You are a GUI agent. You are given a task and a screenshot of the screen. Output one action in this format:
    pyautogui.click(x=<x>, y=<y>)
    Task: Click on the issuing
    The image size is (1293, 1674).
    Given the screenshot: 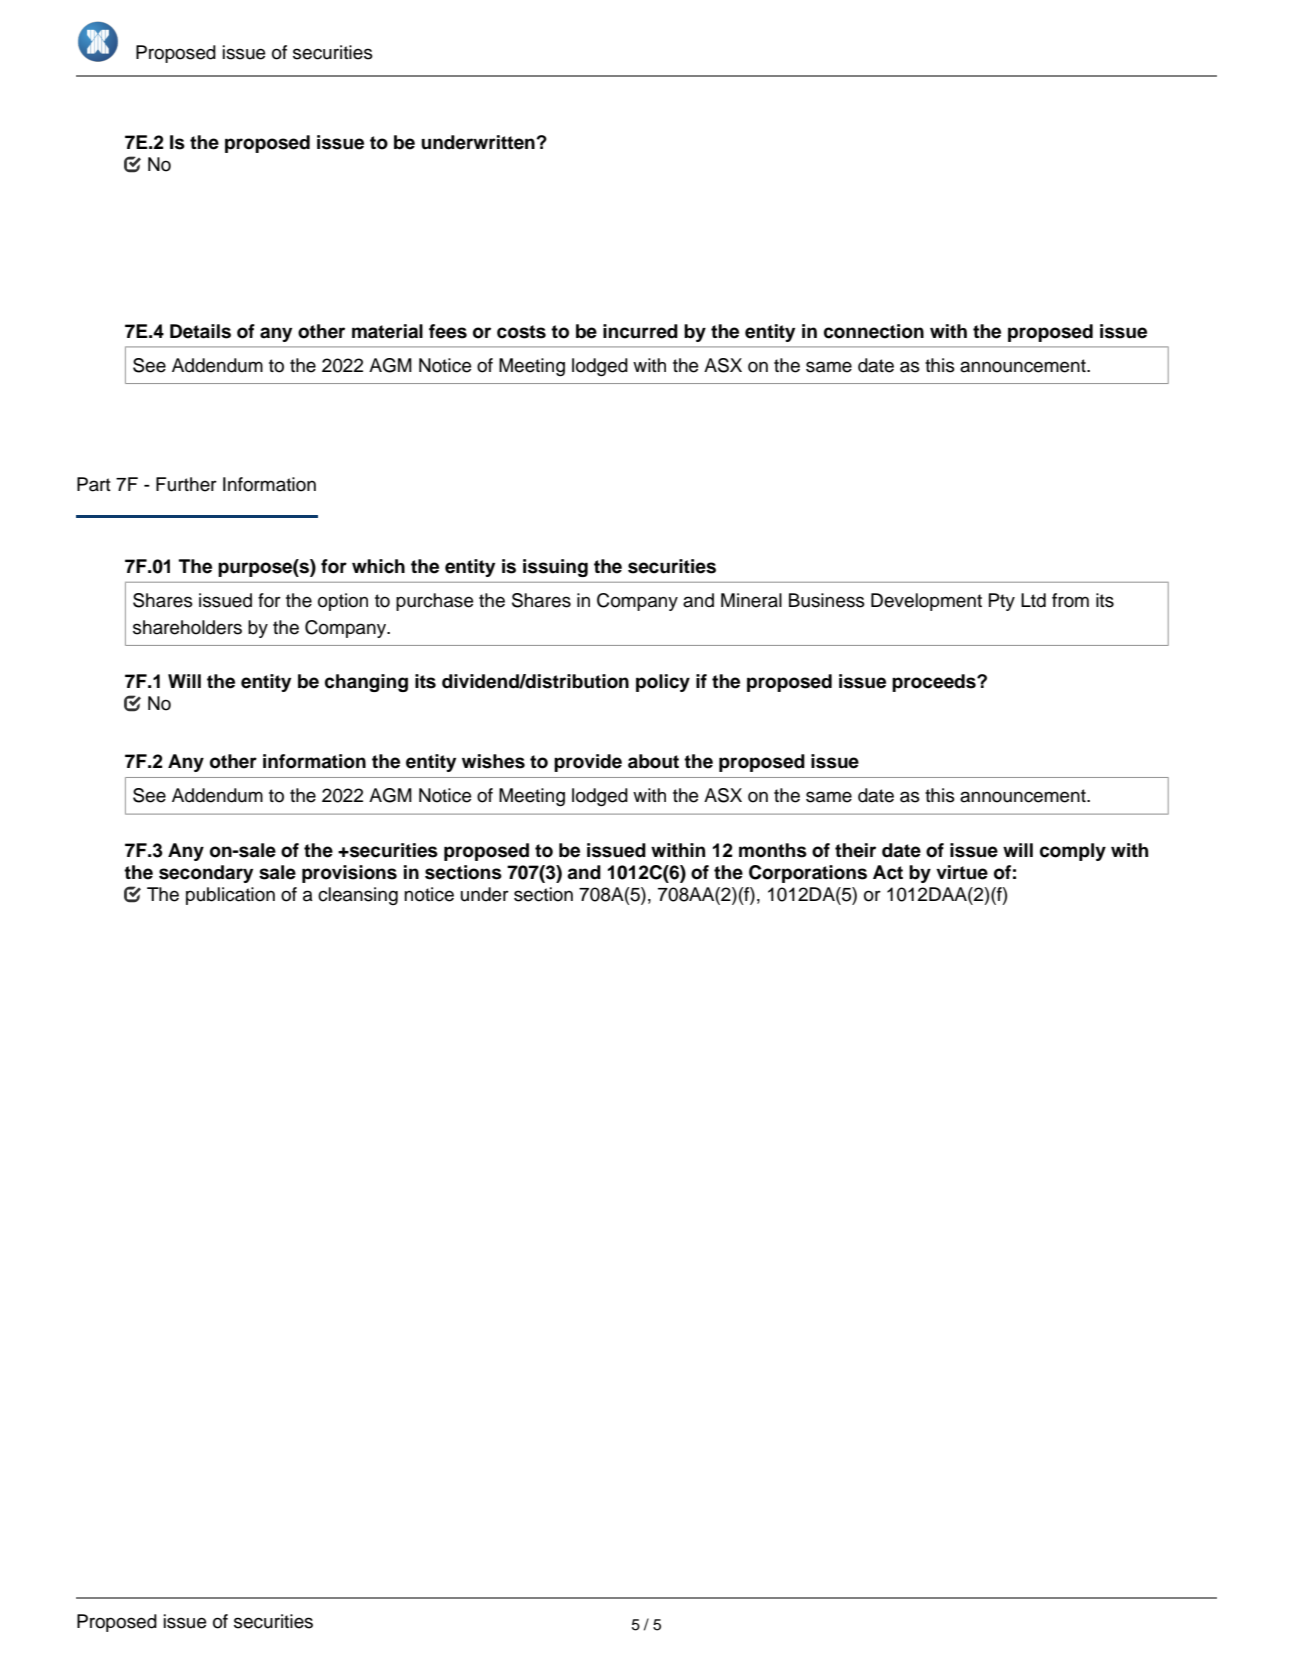 What is the action you would take?
    pyautogui.click(x=555, y=568)
